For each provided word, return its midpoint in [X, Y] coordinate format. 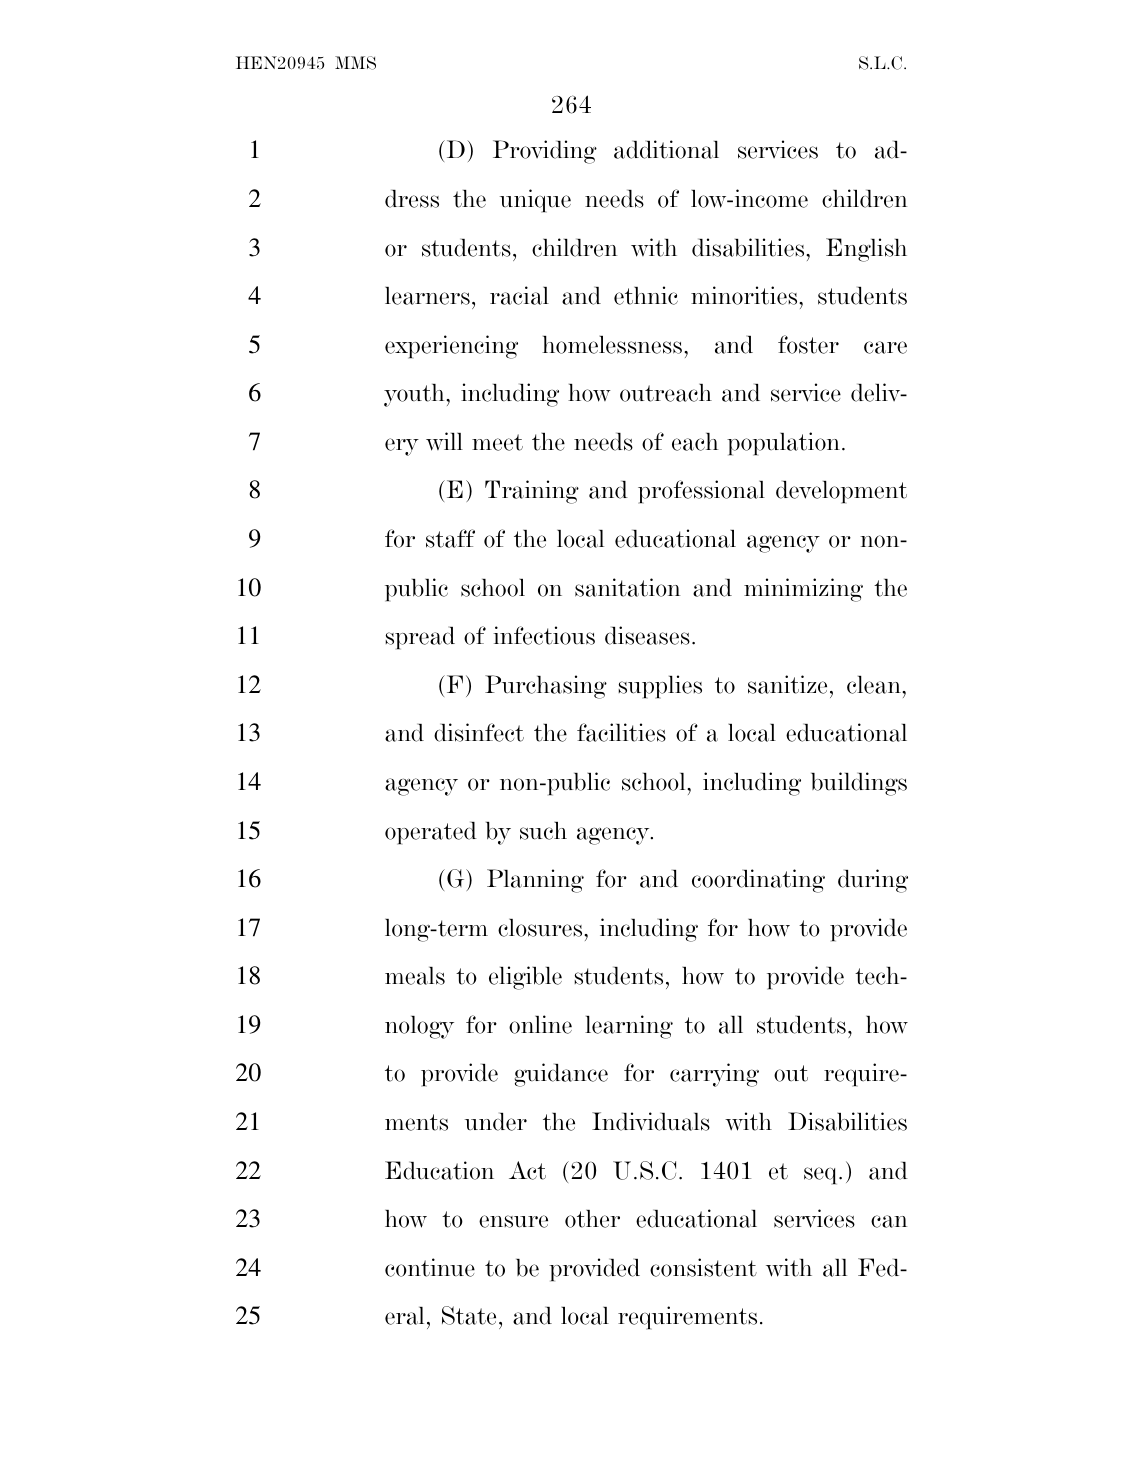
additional [666, 149]
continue [430, 1267]
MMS [355, 63]
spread [420, 638]
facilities [621, 732]
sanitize [787, 684]
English [866, 250]
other [592, 1219]
